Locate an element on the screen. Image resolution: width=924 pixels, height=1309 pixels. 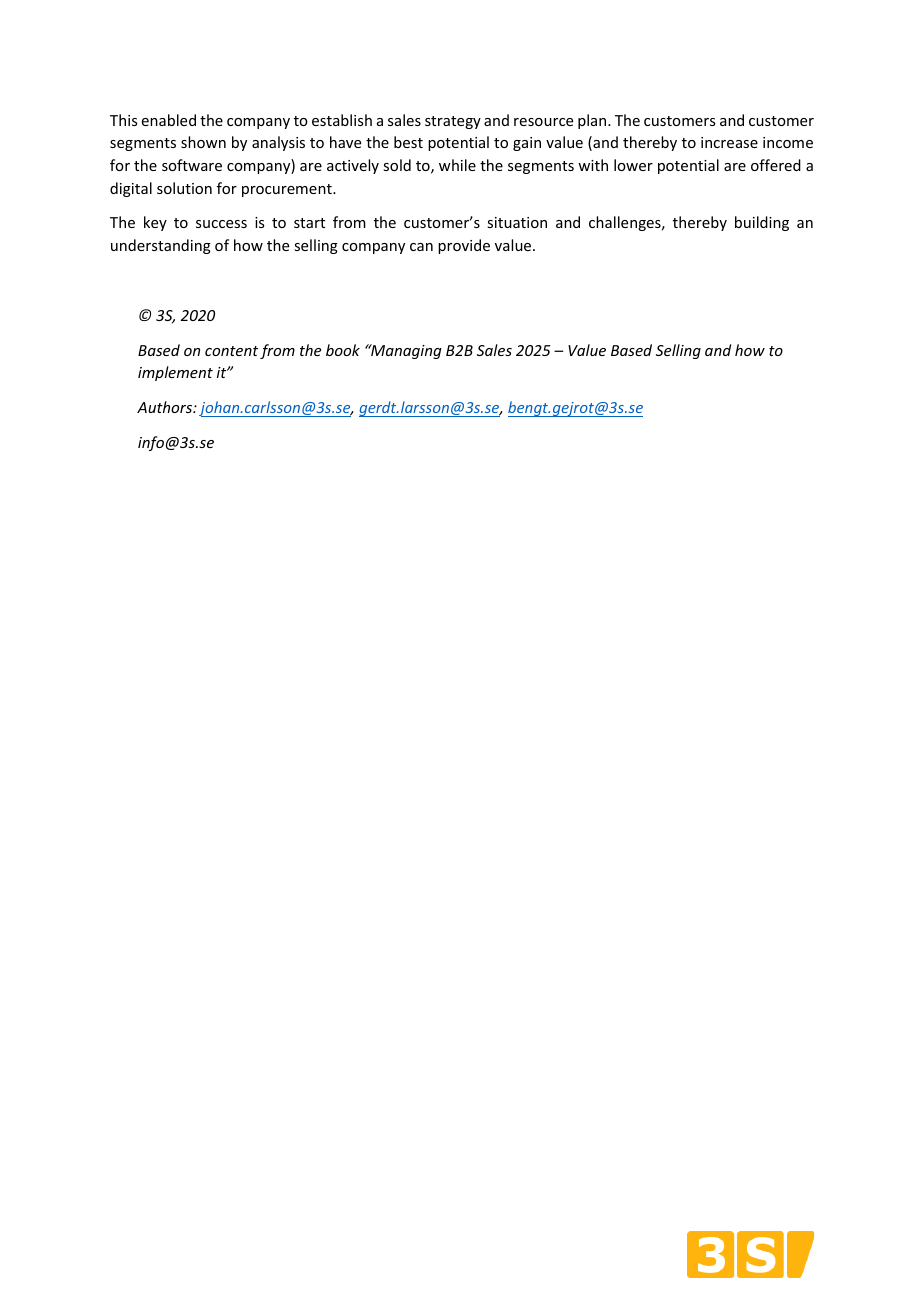
implement is located at coordinates (175, 373).
